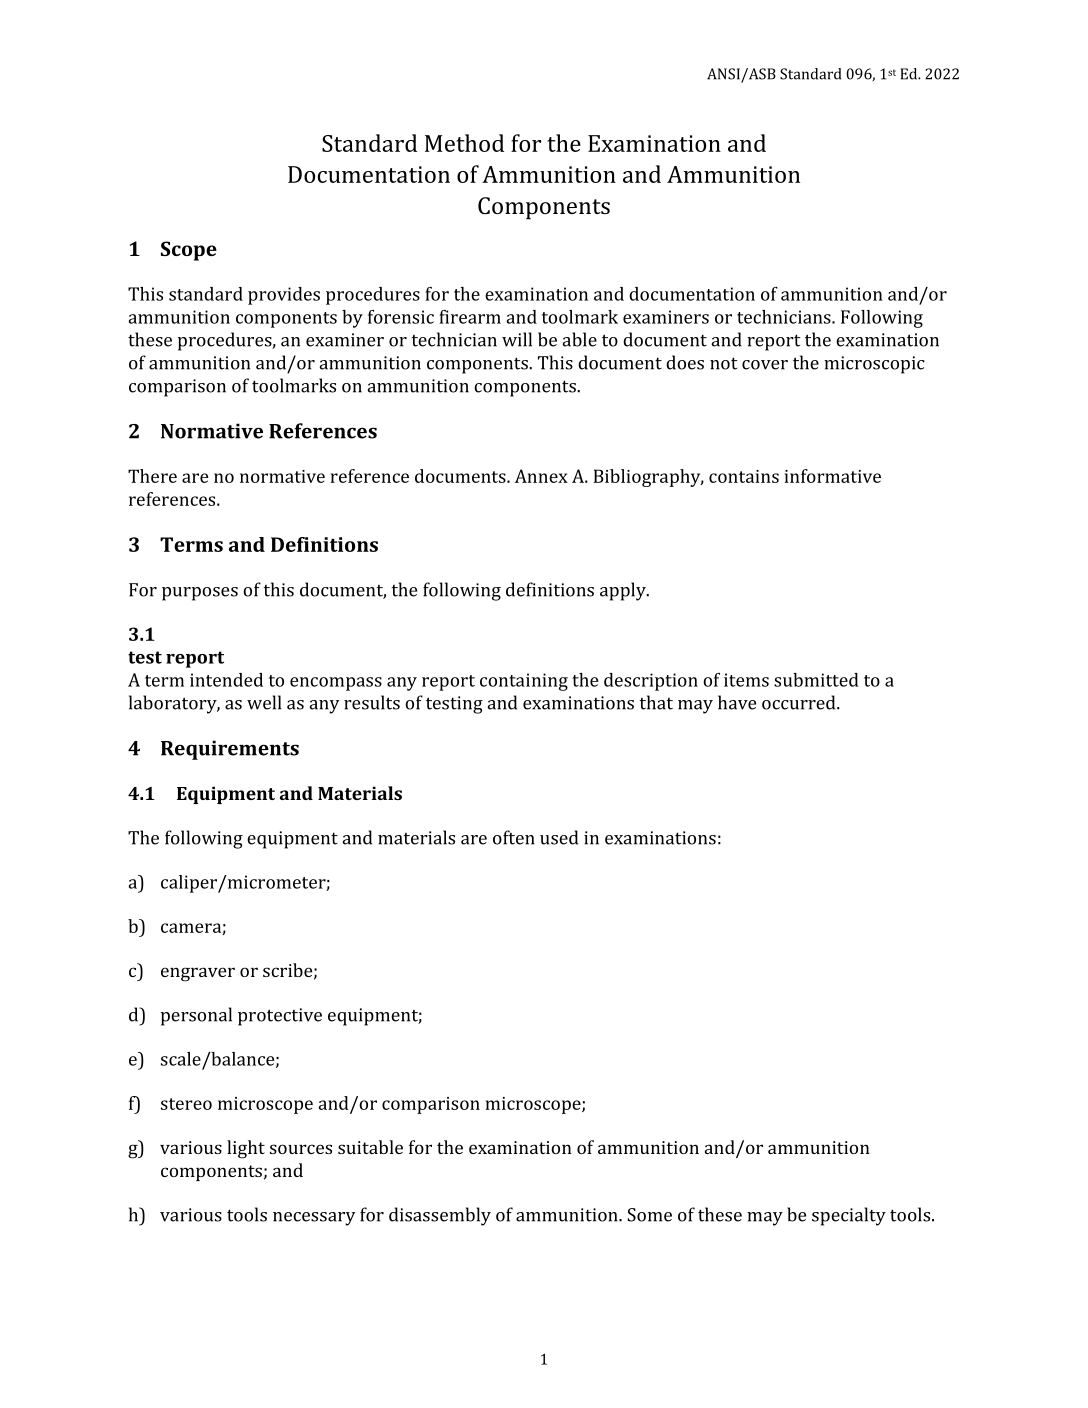 Image resolution: width=1088 pixels, height=1408 pixels. What do you see at coordinates (849, 1216) in the screenshot?
I see `specialty` at bounding box center [849, 1216].
